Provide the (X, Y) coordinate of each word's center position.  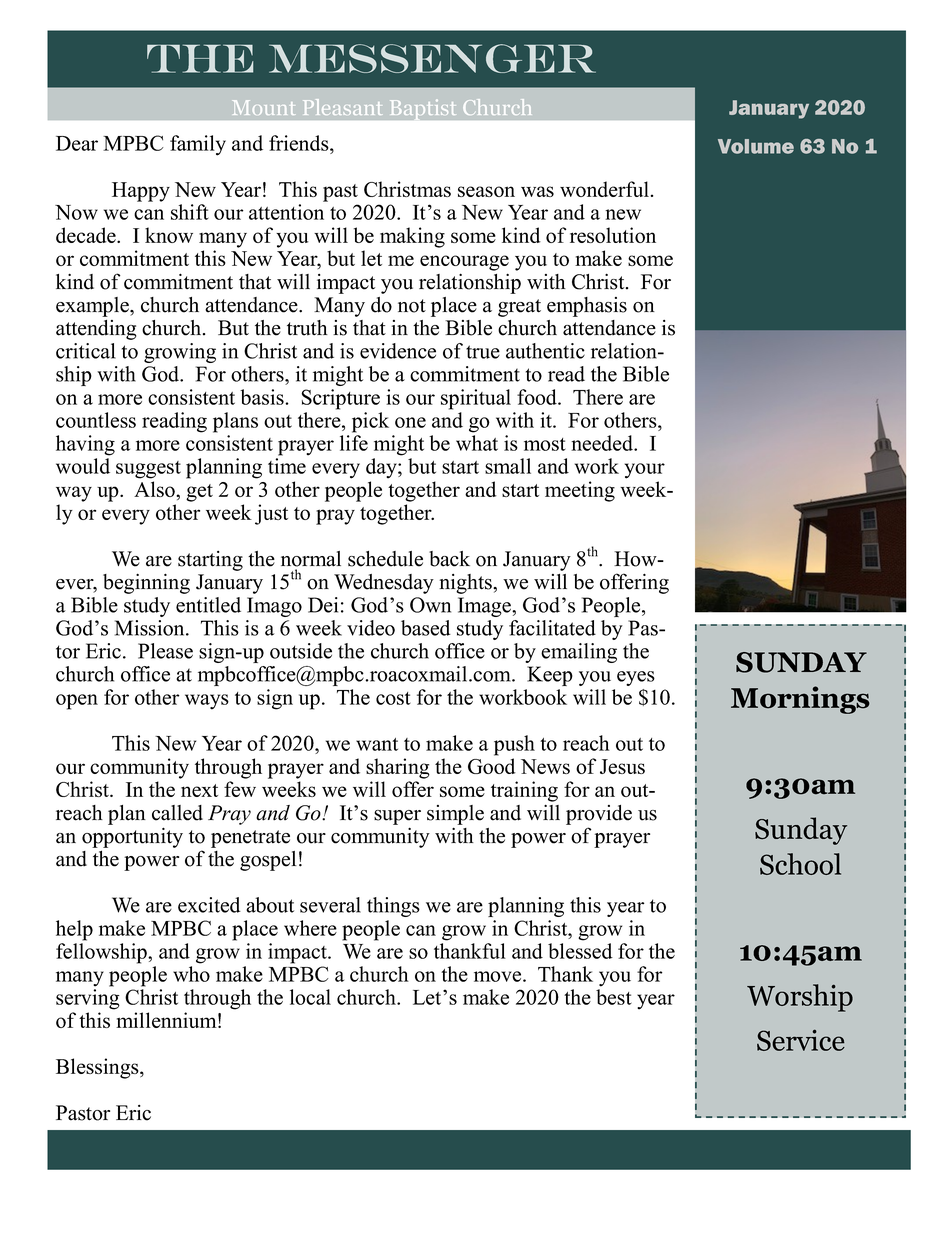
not (412, 306)
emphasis (587, 307)
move (499, 976)
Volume (756, 146)
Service (801, 1040)
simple (455, 815)
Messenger (432, 58)
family (198, 145)
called (177, 813)
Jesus (622, 766)
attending (96, 330)
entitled (208, 605)
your (645, 471)
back (449, 559)
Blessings (98, 1068)
